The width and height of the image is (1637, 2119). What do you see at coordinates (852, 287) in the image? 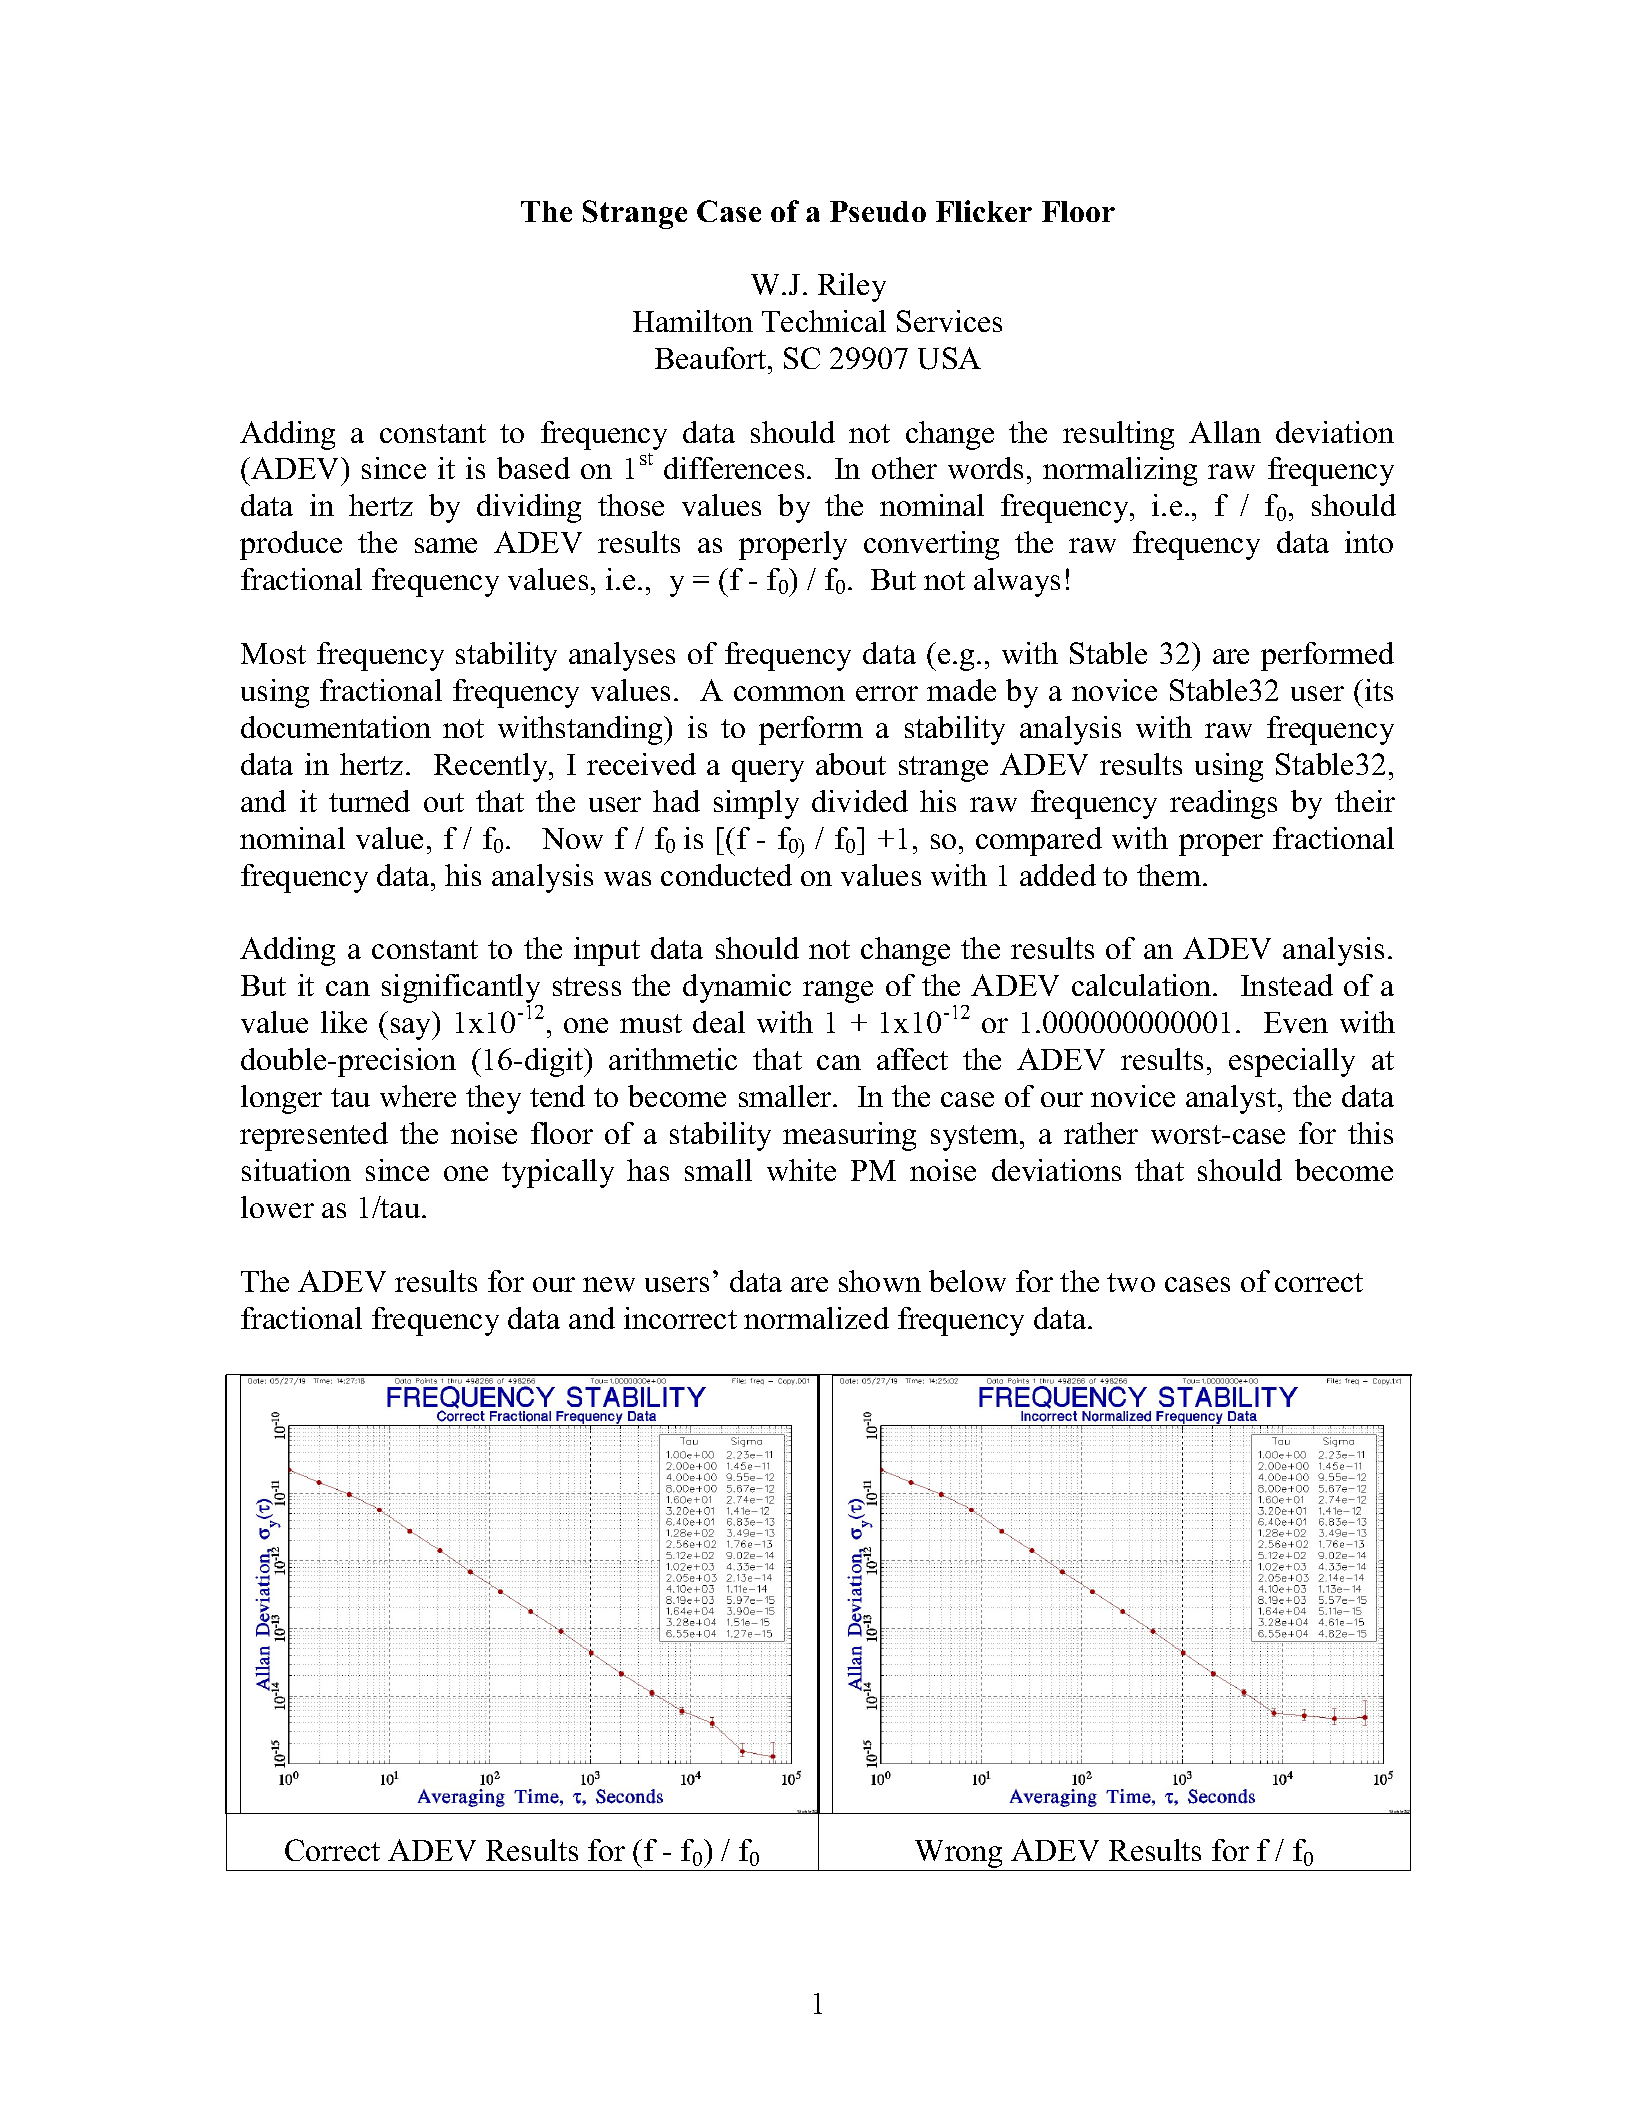
I see `Riley` at bounding box center [852, 287].
